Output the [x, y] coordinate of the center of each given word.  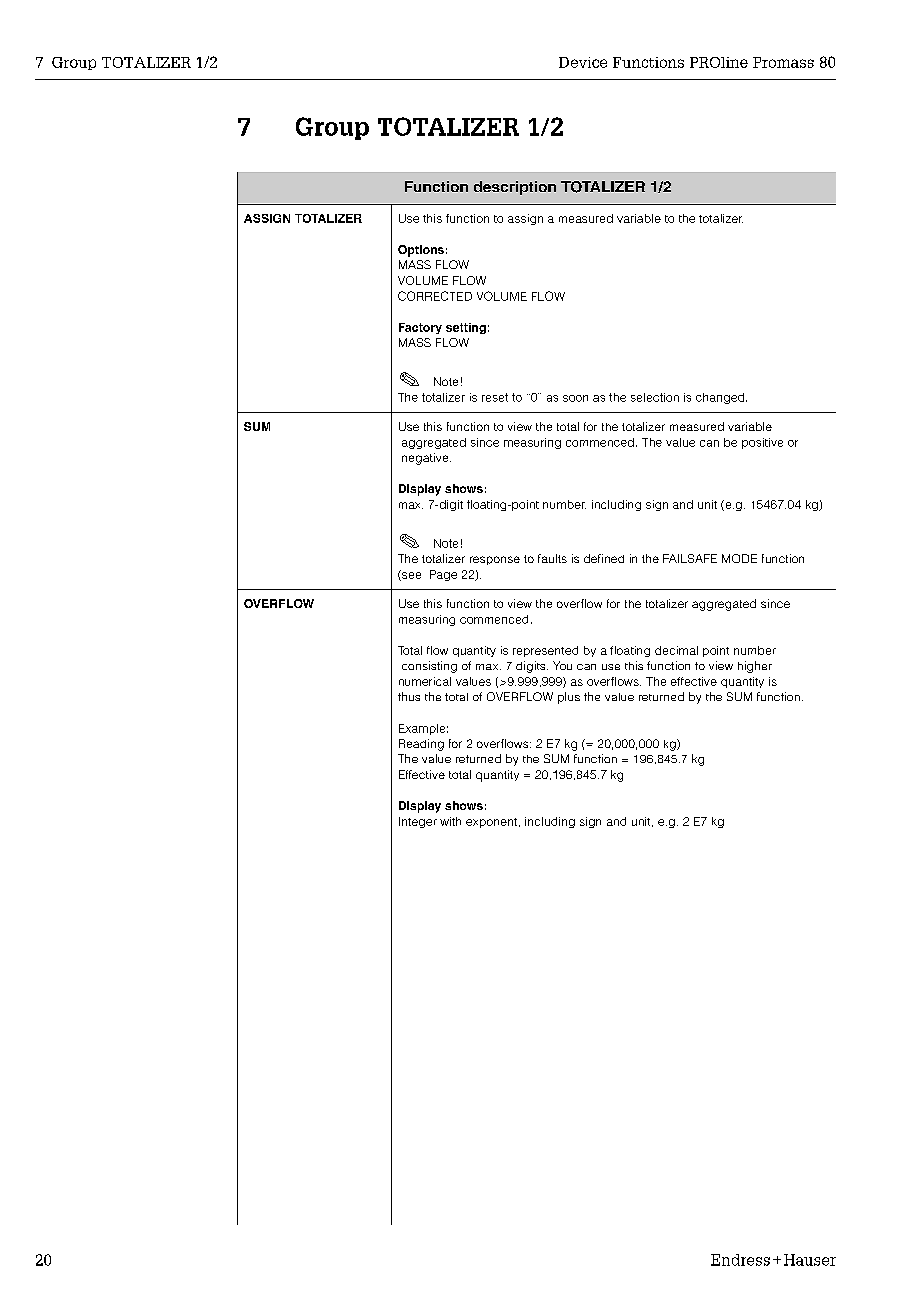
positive [762, 443]
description [515, 188]
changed [721, 398]
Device [583, 62]
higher [755, 667]
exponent [493, 823]
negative [426, 459]
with [450, 821]
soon [575, 398]
